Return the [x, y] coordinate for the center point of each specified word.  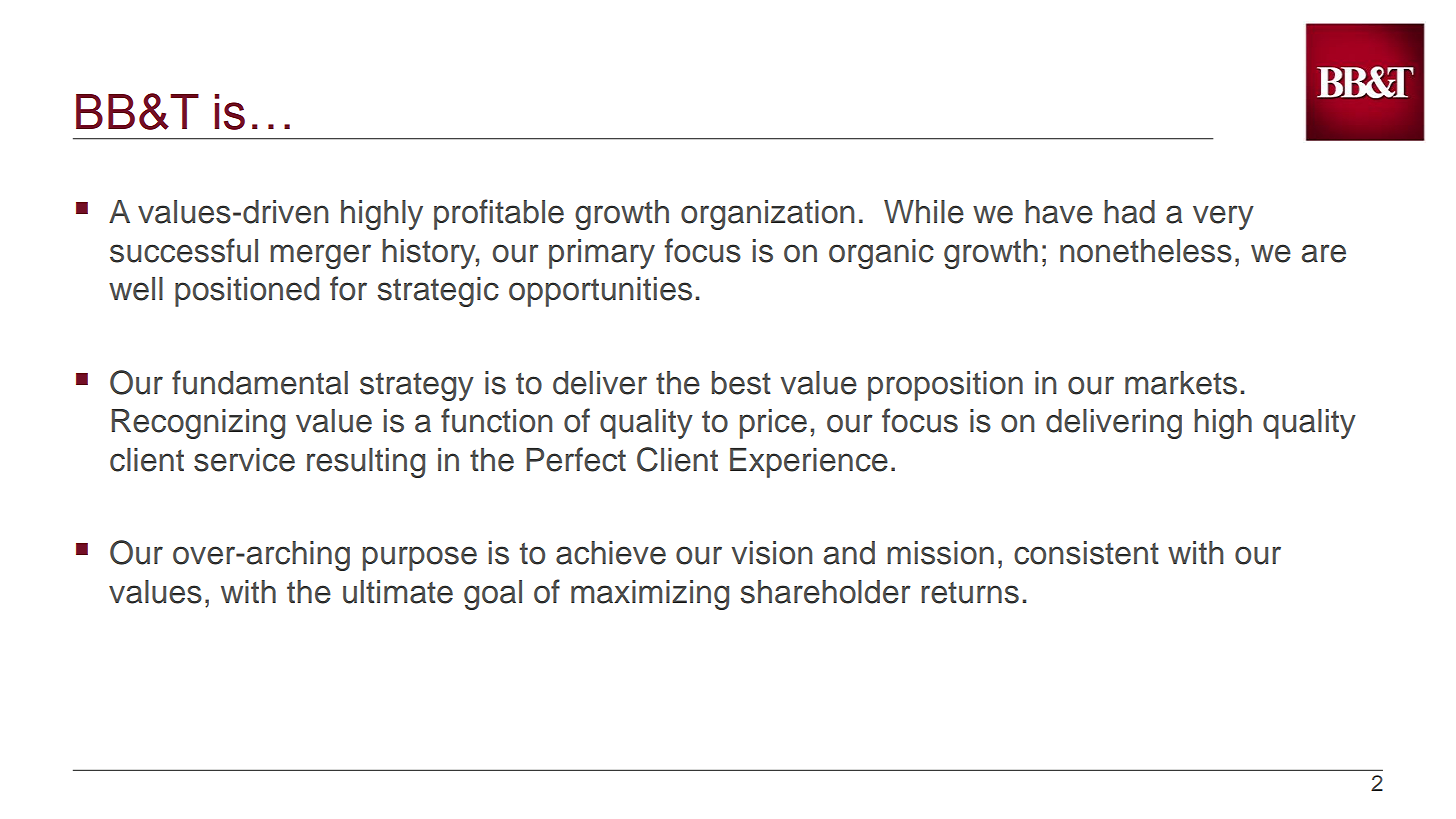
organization [767, 215]
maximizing [650, 595]
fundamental [260, 382]
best [741, 383]
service [244, 460]
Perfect [576, 459]
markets [1181, 383]
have [1059, 212]
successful [184, 250]
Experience [809, 463]
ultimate [398, 592]
